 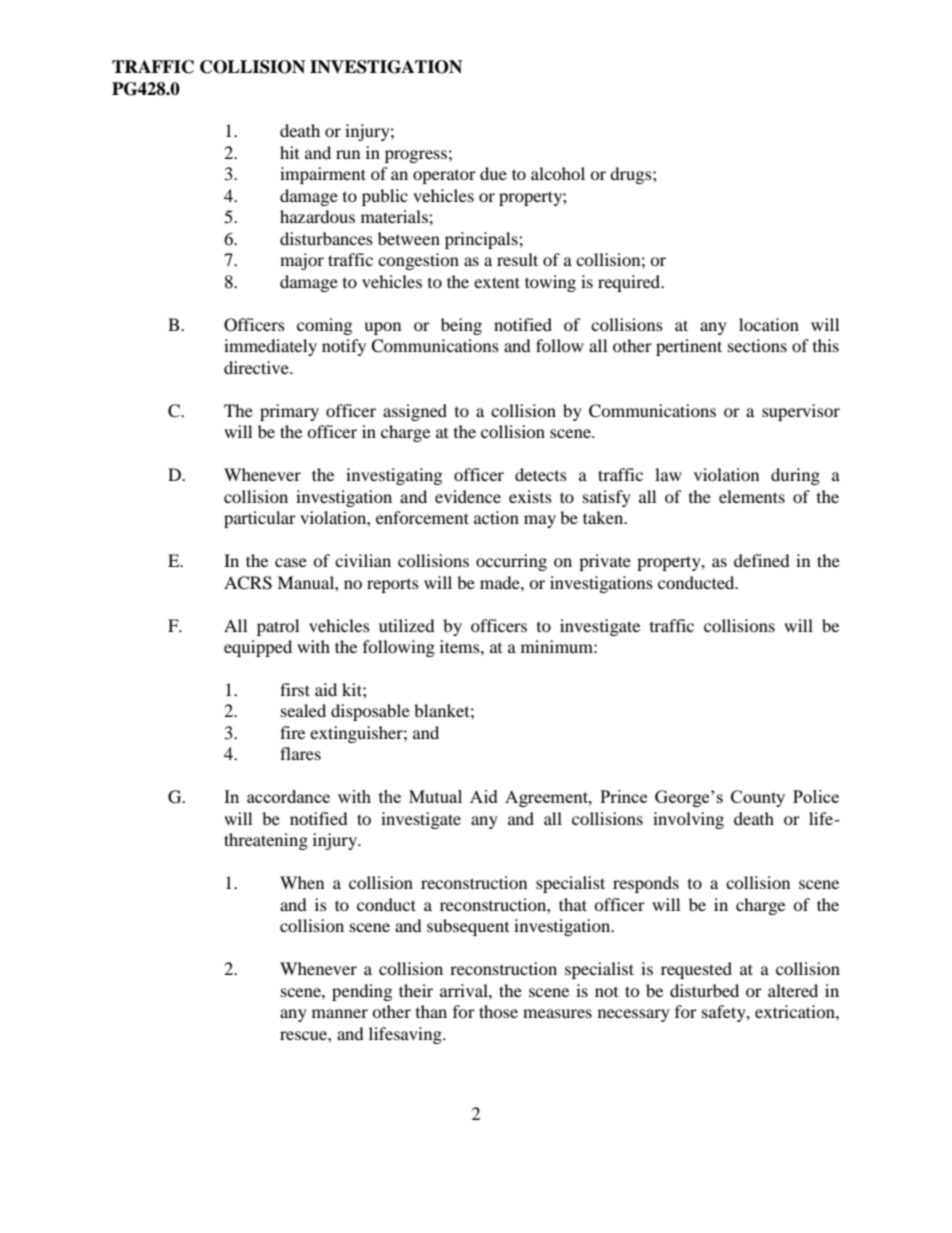 I want to click on County, so click(x=758, y=798).
